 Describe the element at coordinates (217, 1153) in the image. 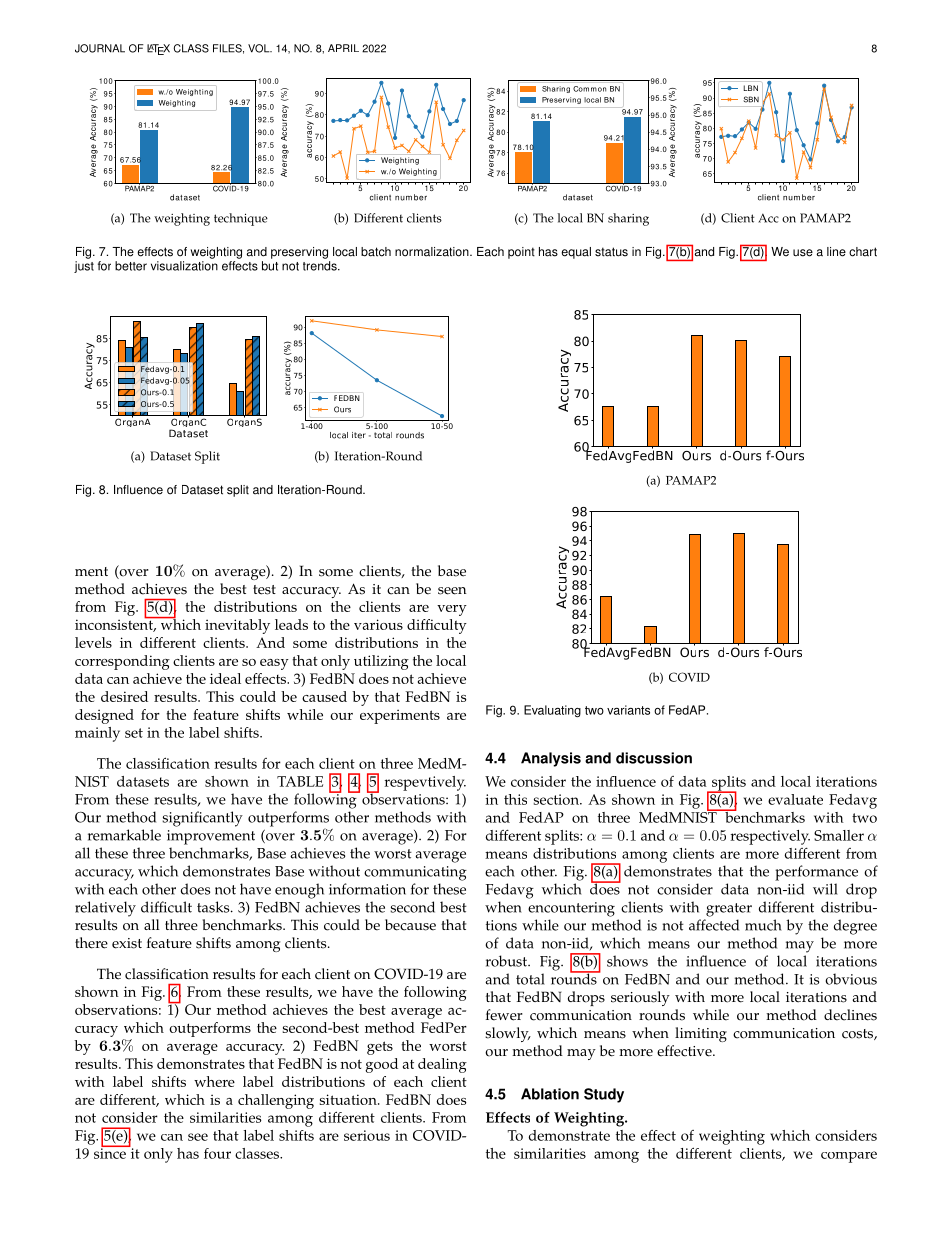

I see `four` at that location.
